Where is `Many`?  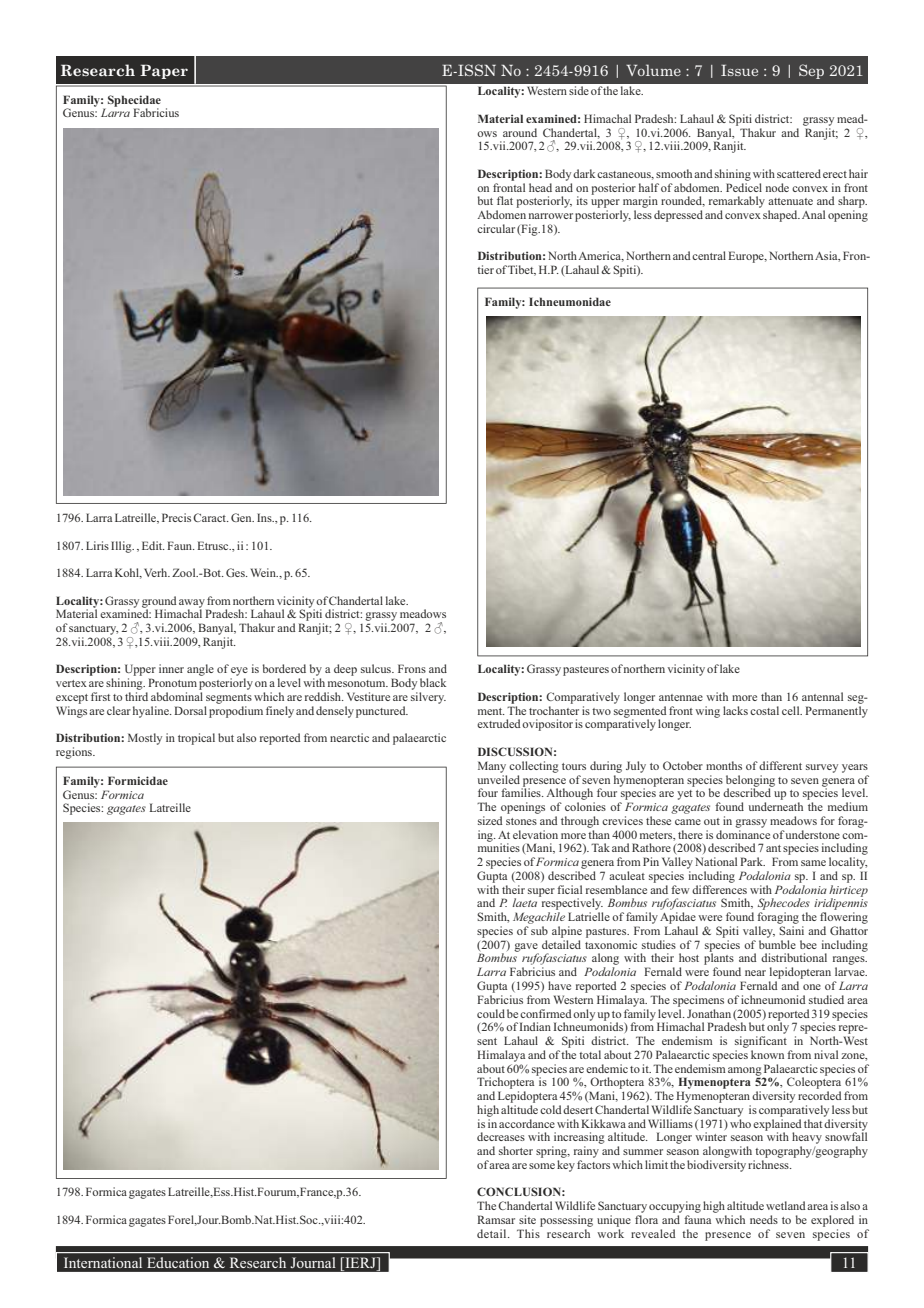 Many is located at coordinates (492, 767).
